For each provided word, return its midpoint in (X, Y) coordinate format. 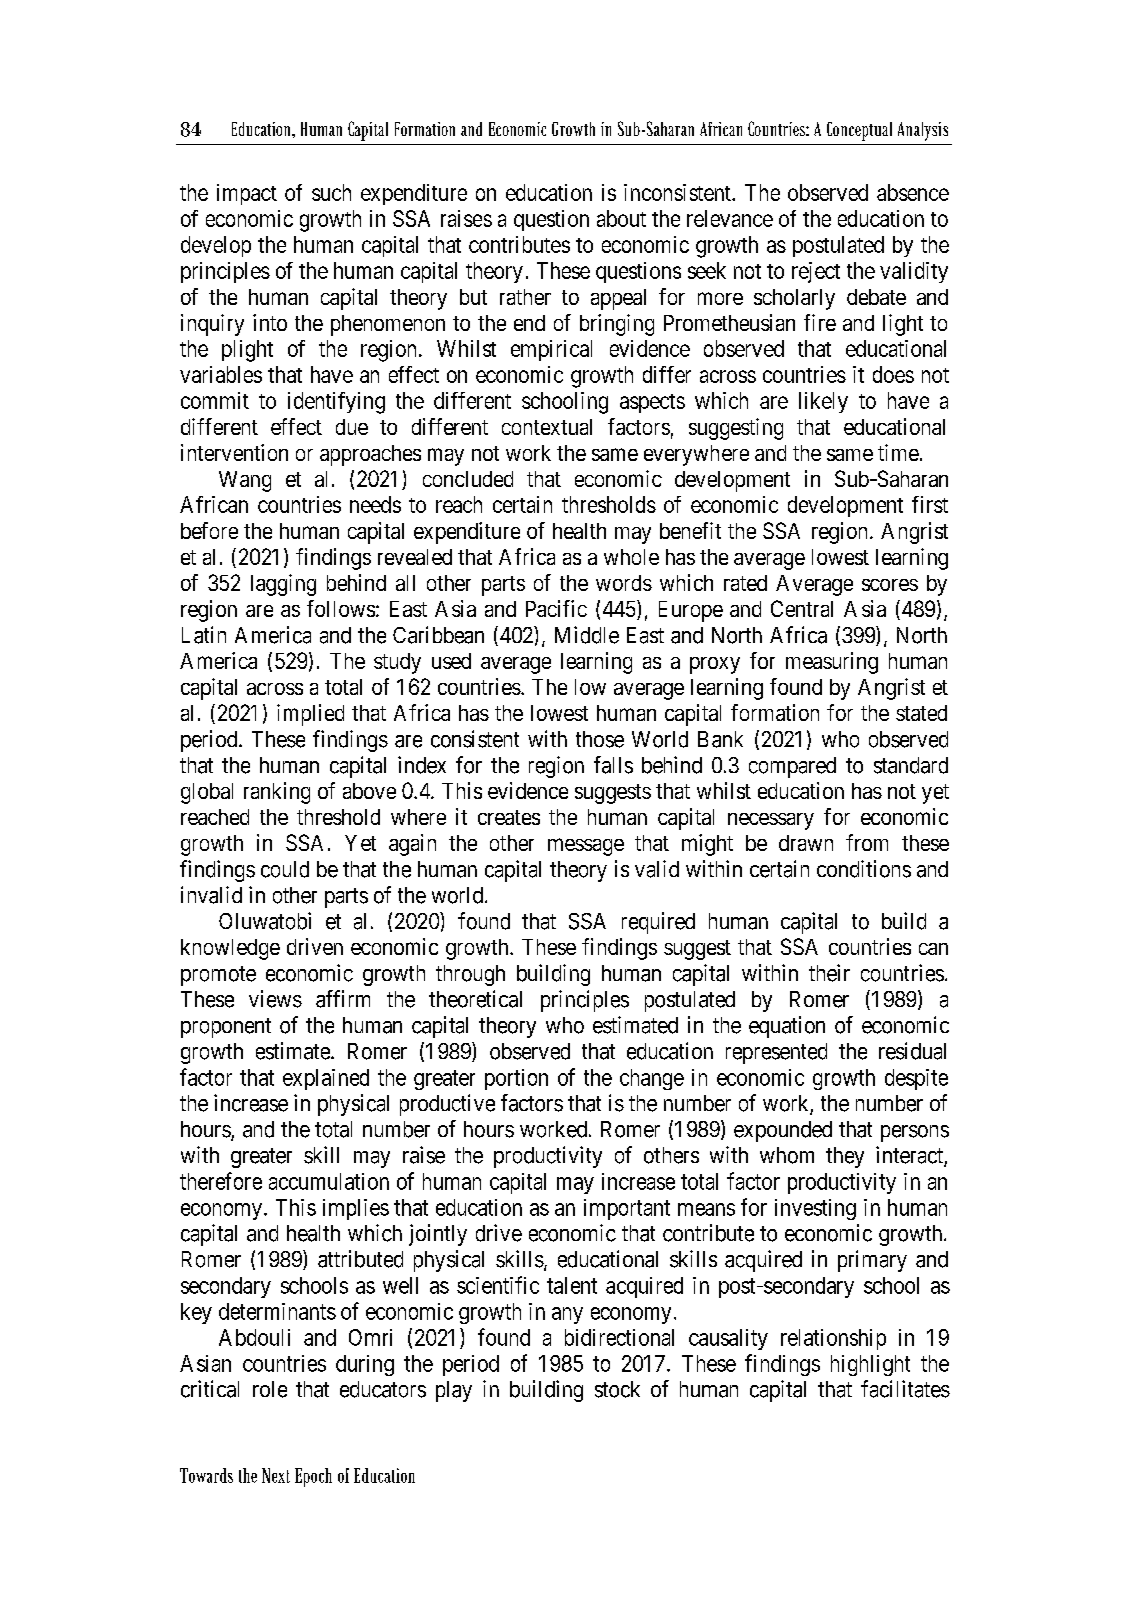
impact (247, 194)
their (829, 973)
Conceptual (859, 131)
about (621, 218)
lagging (283, 585)
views (275, 999)
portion (516, 1079)
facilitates (905, 1389)
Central (802, 608)
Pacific (556, 608)
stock (617, 1389)
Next (276, 1475)
